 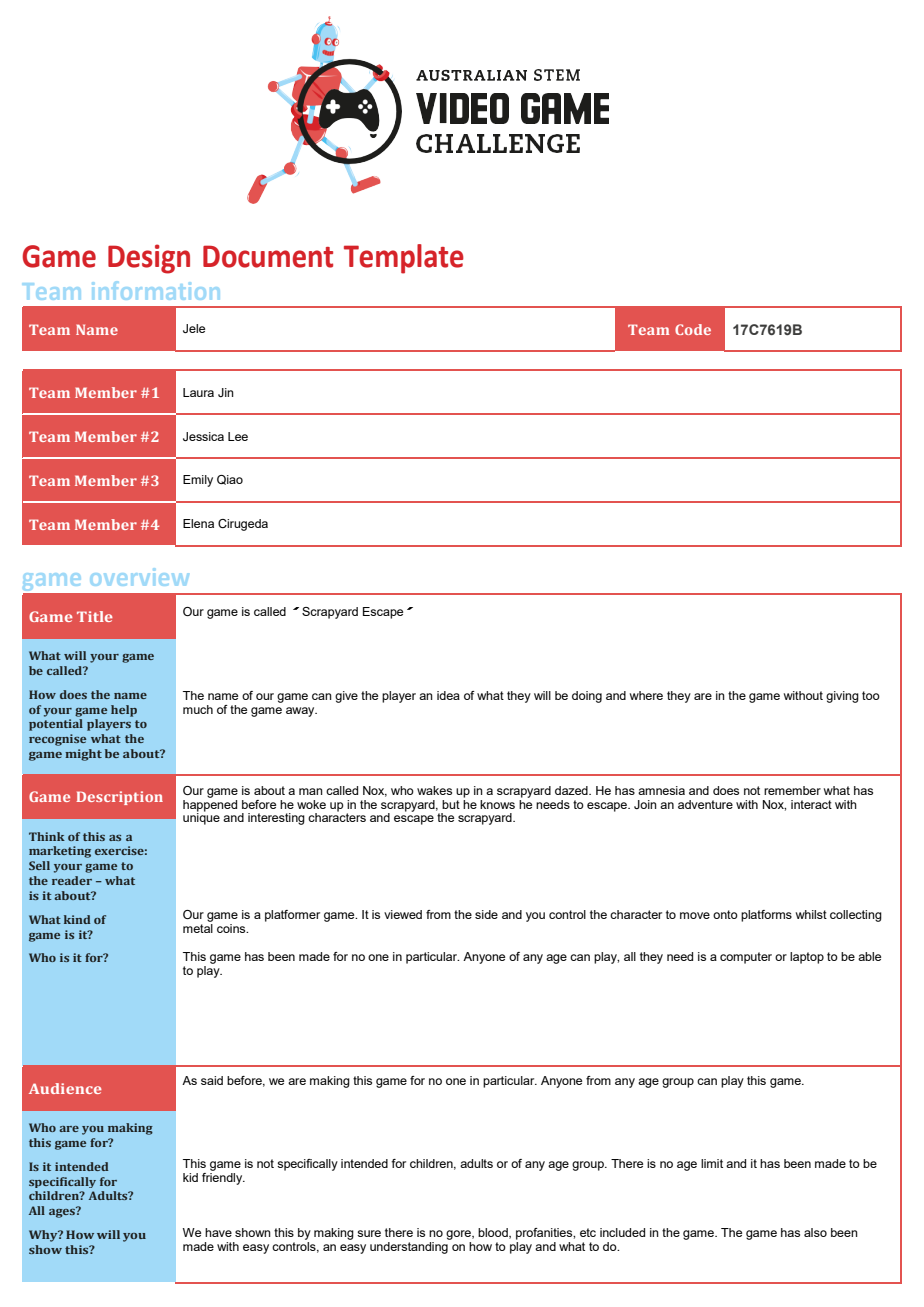 What do you see at coordinates (404, 259) in the screenshot?
I see `Template` at bounding box center [404, 259].
